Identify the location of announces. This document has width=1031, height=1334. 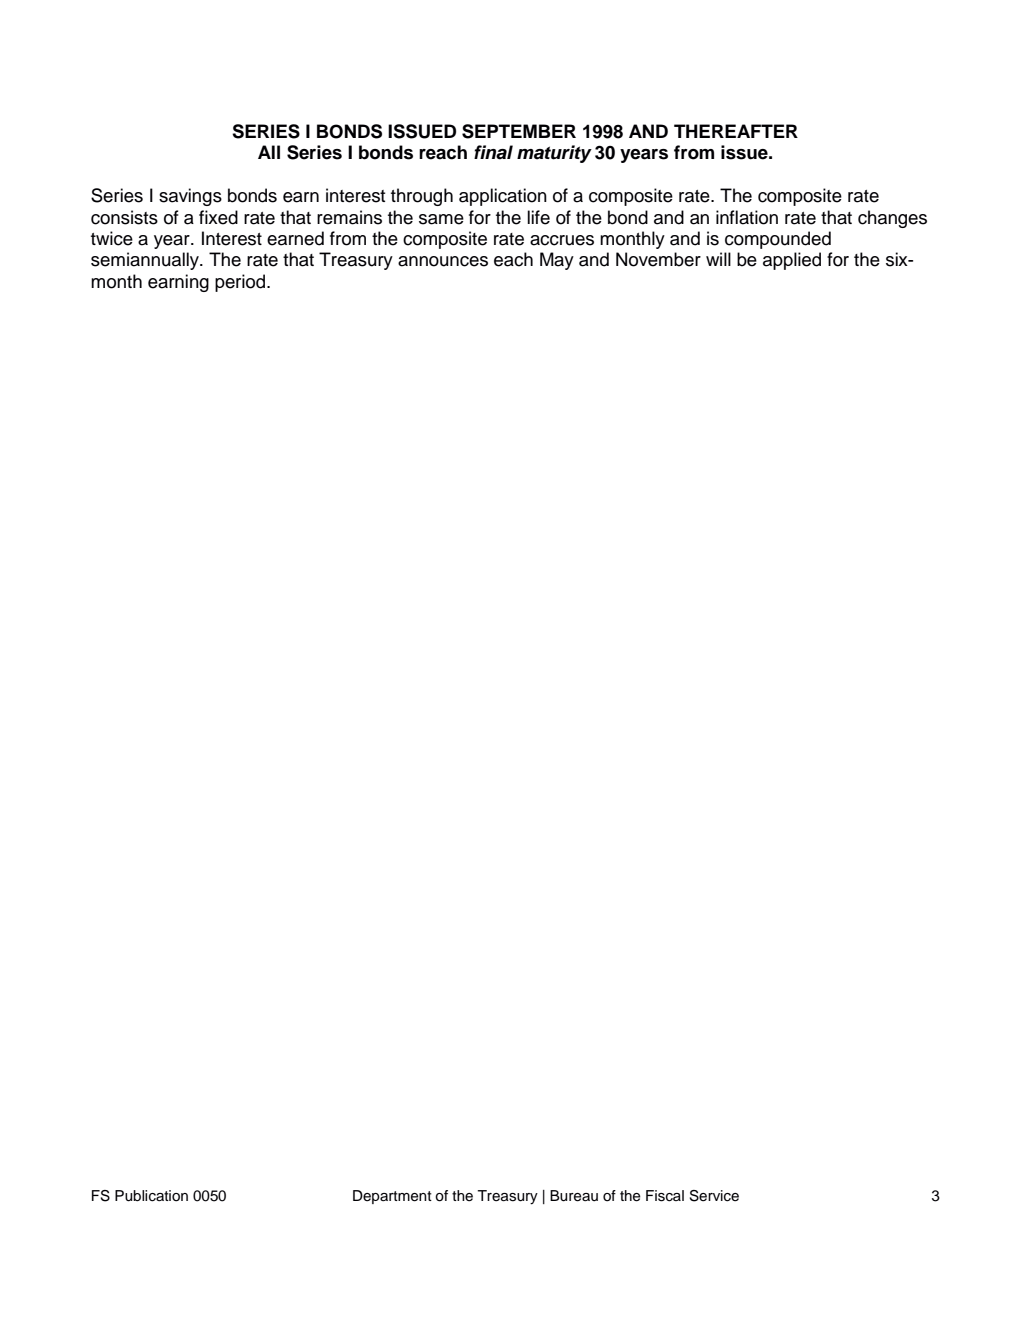
(443, 261).
